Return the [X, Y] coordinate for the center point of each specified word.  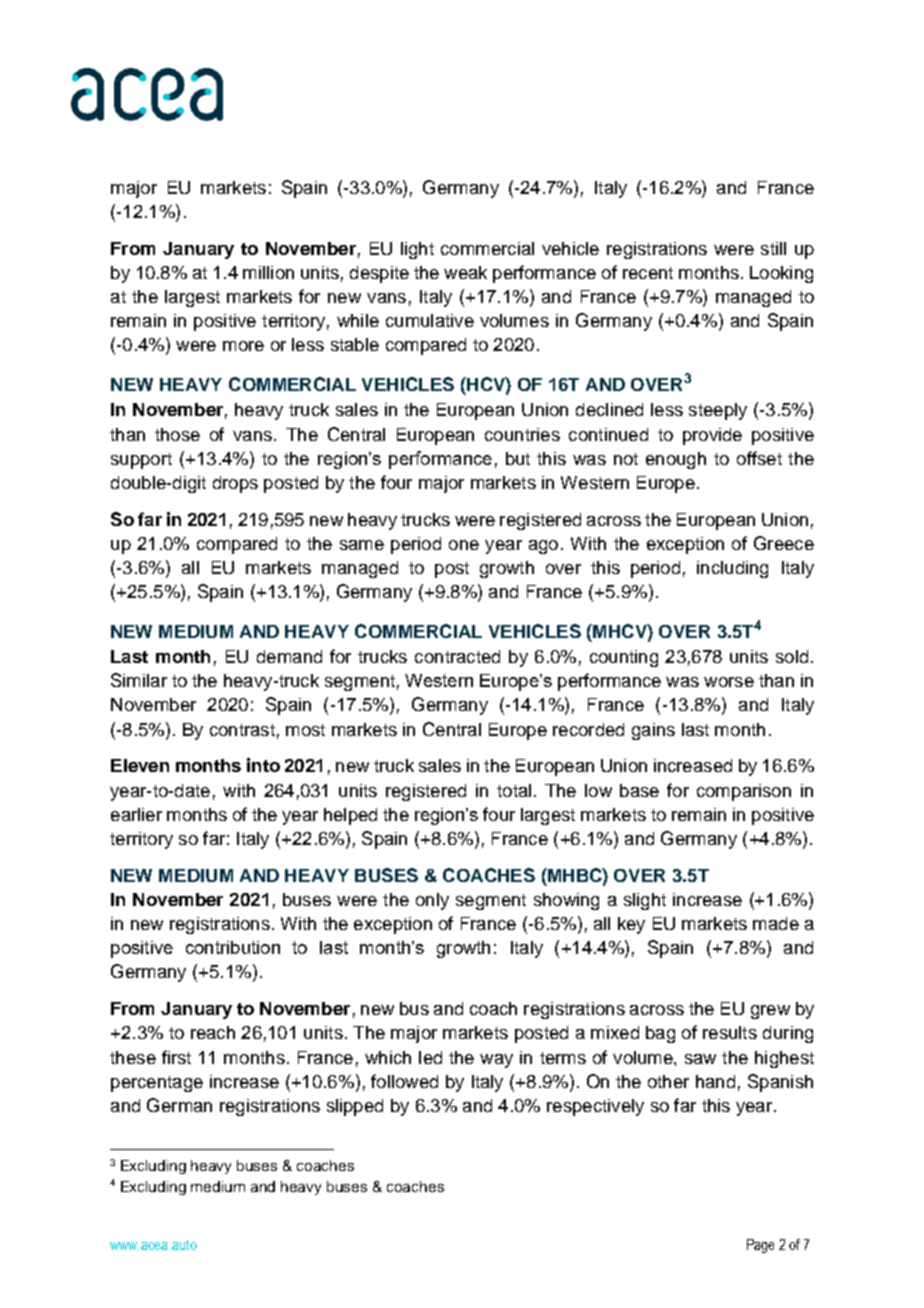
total [514, 790]
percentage [157, 1084]
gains [653, 731]
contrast [242, 730]
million [268, 272]
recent [648, 273]
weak [465, 272]
